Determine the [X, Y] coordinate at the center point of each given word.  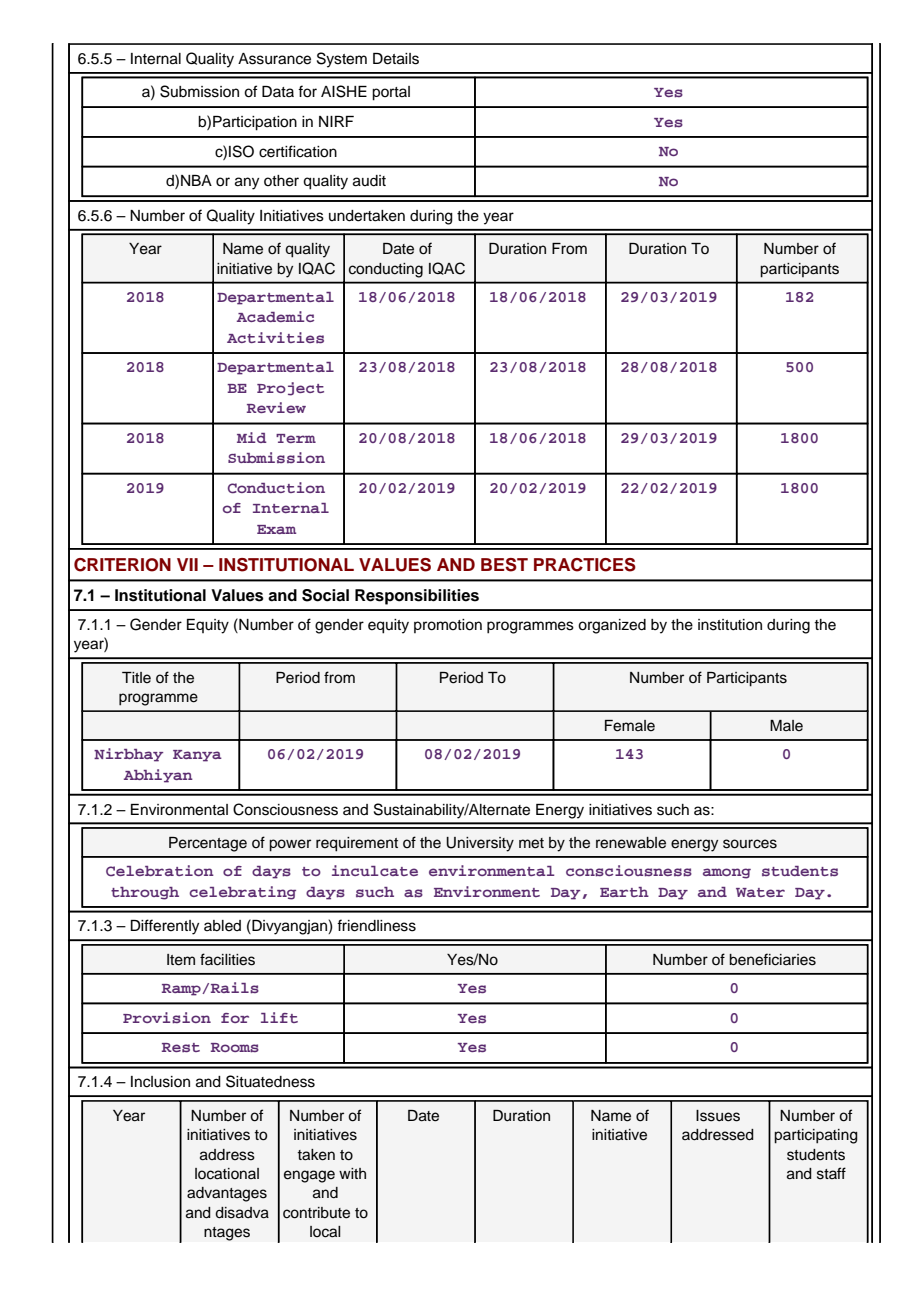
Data [278, 91]
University [480, 844]
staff [831, 1173]
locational [227, 1174]
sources [750, 844]
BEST [504, 565]
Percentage [208, 844]
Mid [252, 437]
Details [396, 59]
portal [391, 93]
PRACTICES [585, 565]
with [352, 1173]
